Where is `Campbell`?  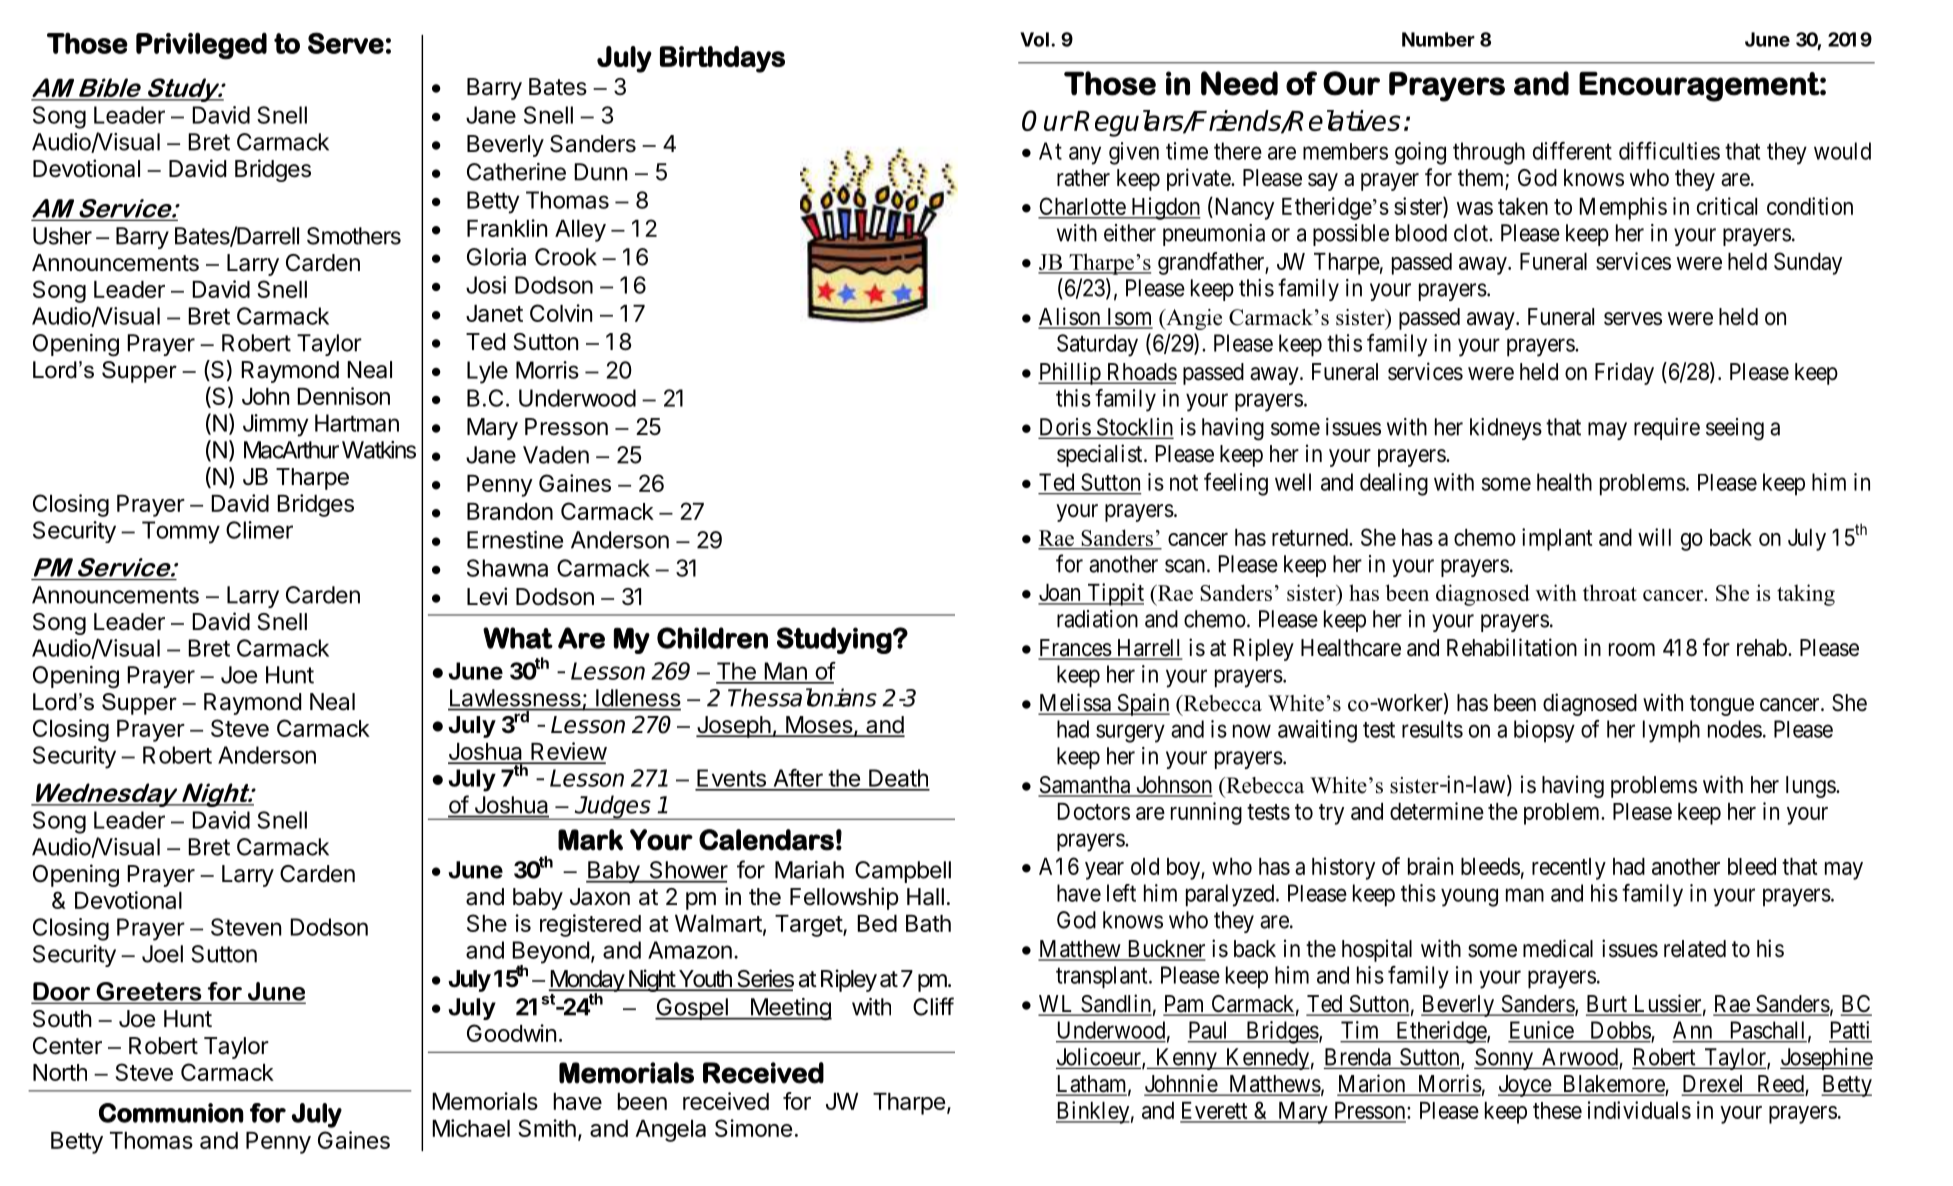
Campbell is located at coordinates (903, 872).
